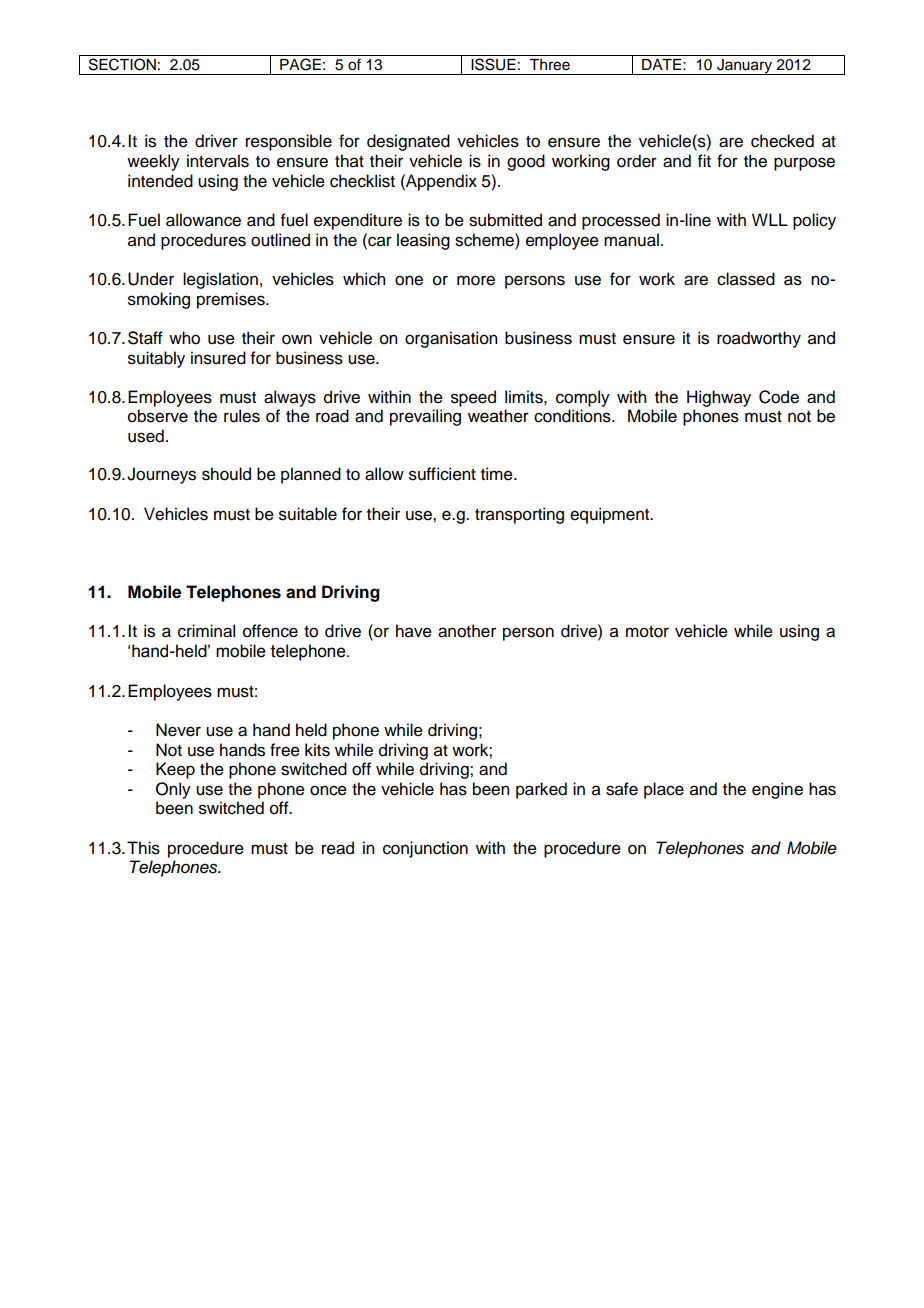 The image size is (924, 1308). What do you see at coordinates (226, 474) in the screenshot?
I see `should` at bounding box center [226, 474].
